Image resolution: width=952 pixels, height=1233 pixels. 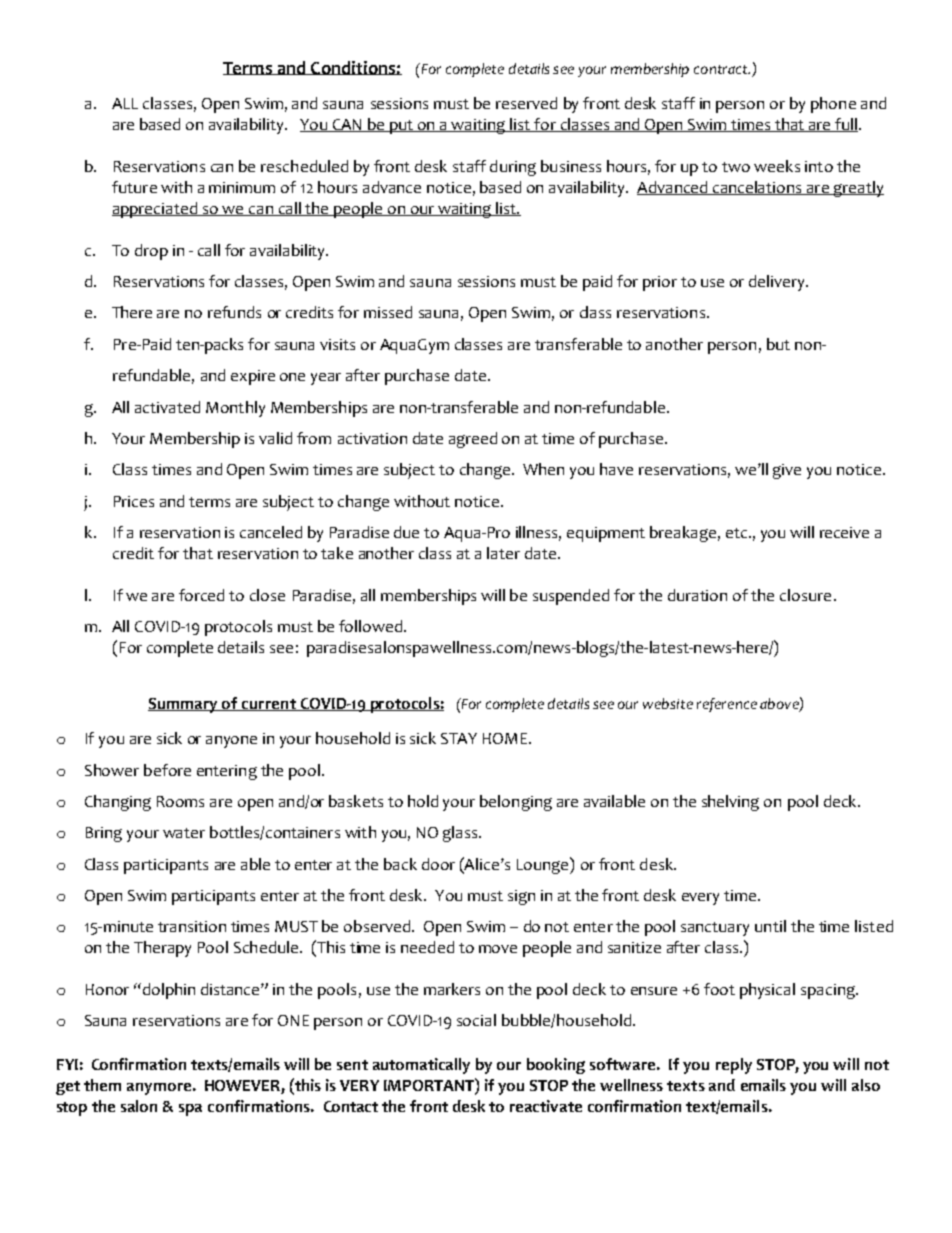 What do you see at coordinates (526, 103) in the document?
I see `reserved` at bounding box center [526, 103].
